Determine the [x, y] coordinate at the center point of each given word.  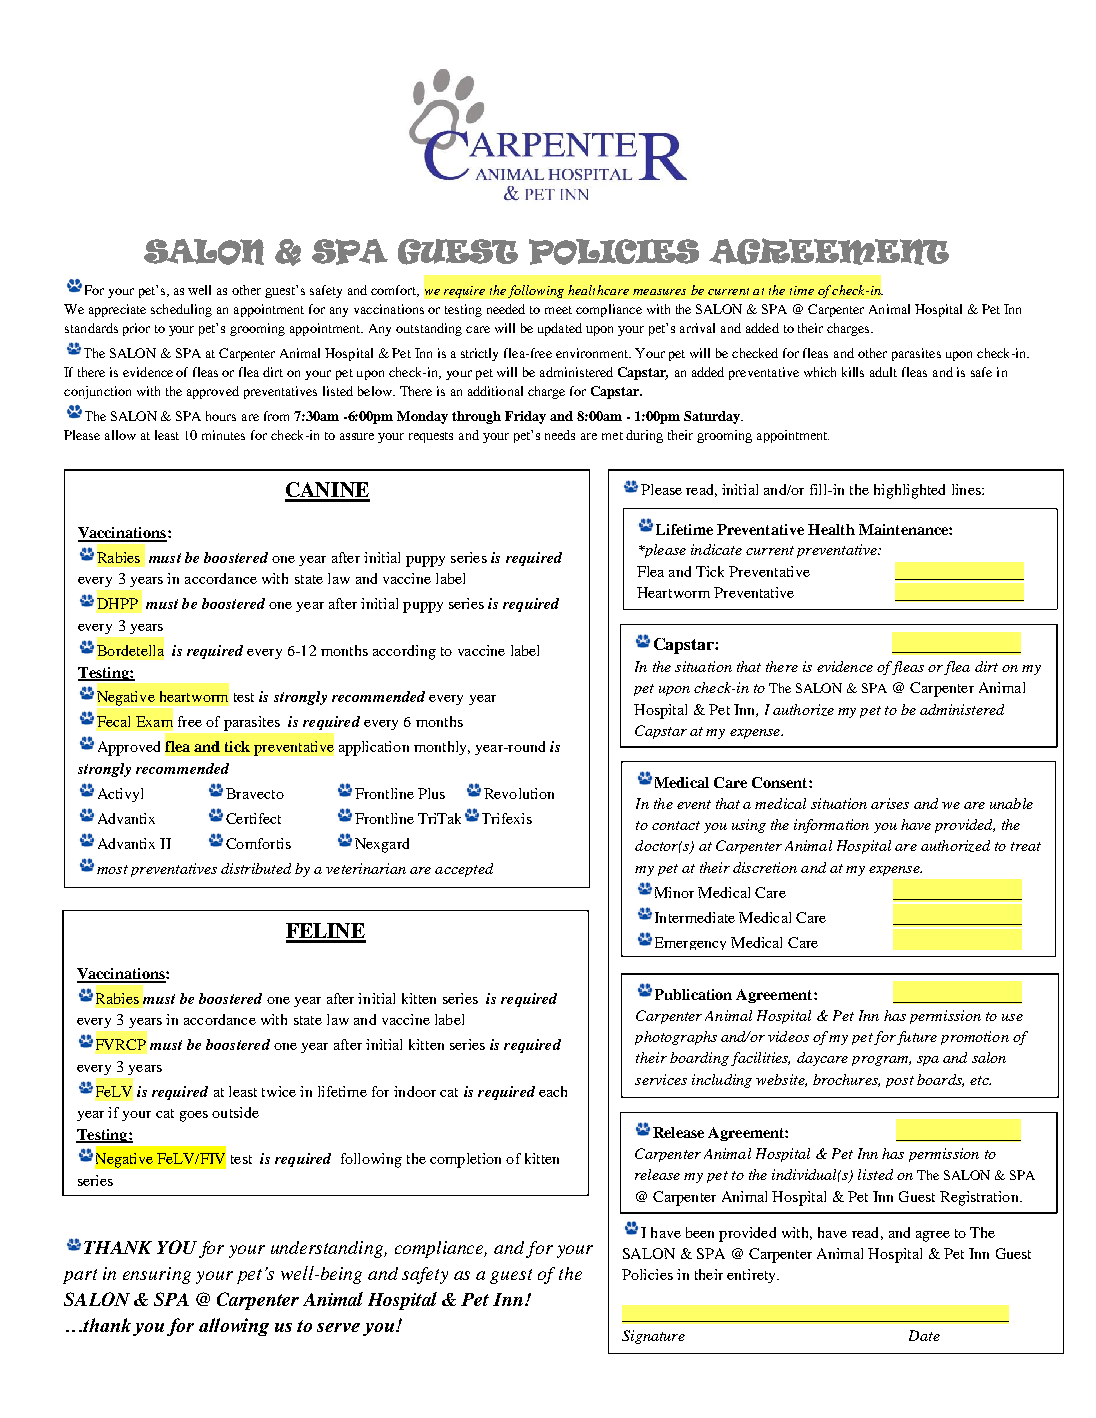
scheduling [181, 310]
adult [883, 372]
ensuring [157, 1275]
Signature [653, 1337]
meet [558, 310]
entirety [753, 1276]
